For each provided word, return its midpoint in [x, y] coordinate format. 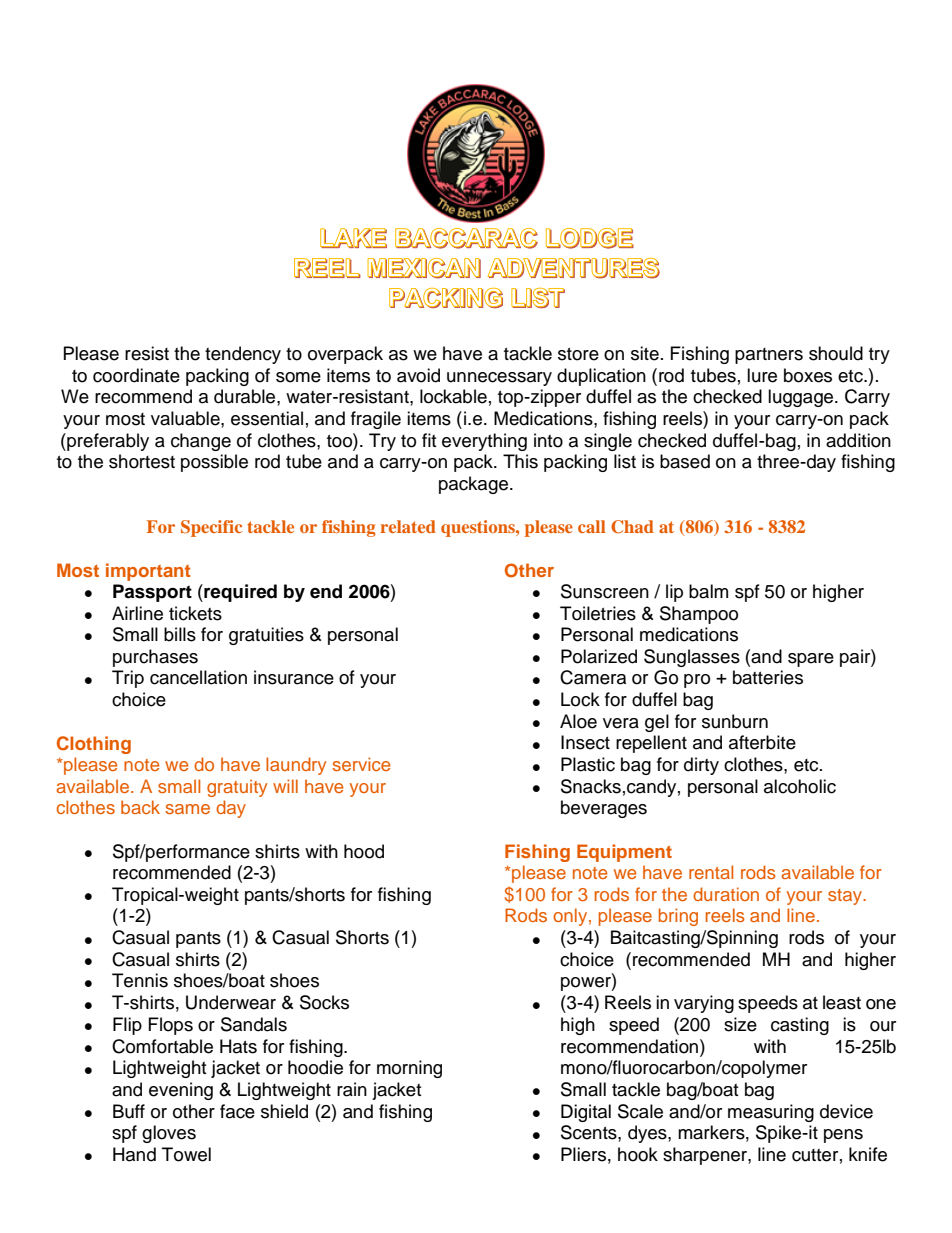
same [187, 809]
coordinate [136, 375]
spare [811, 660]
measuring [771, 1113]
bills [180, 634]
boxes [808, 375]
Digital [586, 1113]
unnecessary [499, 379]
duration [726, 894]
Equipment [624, 853]
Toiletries [598, 613]
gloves [169, 1134]
